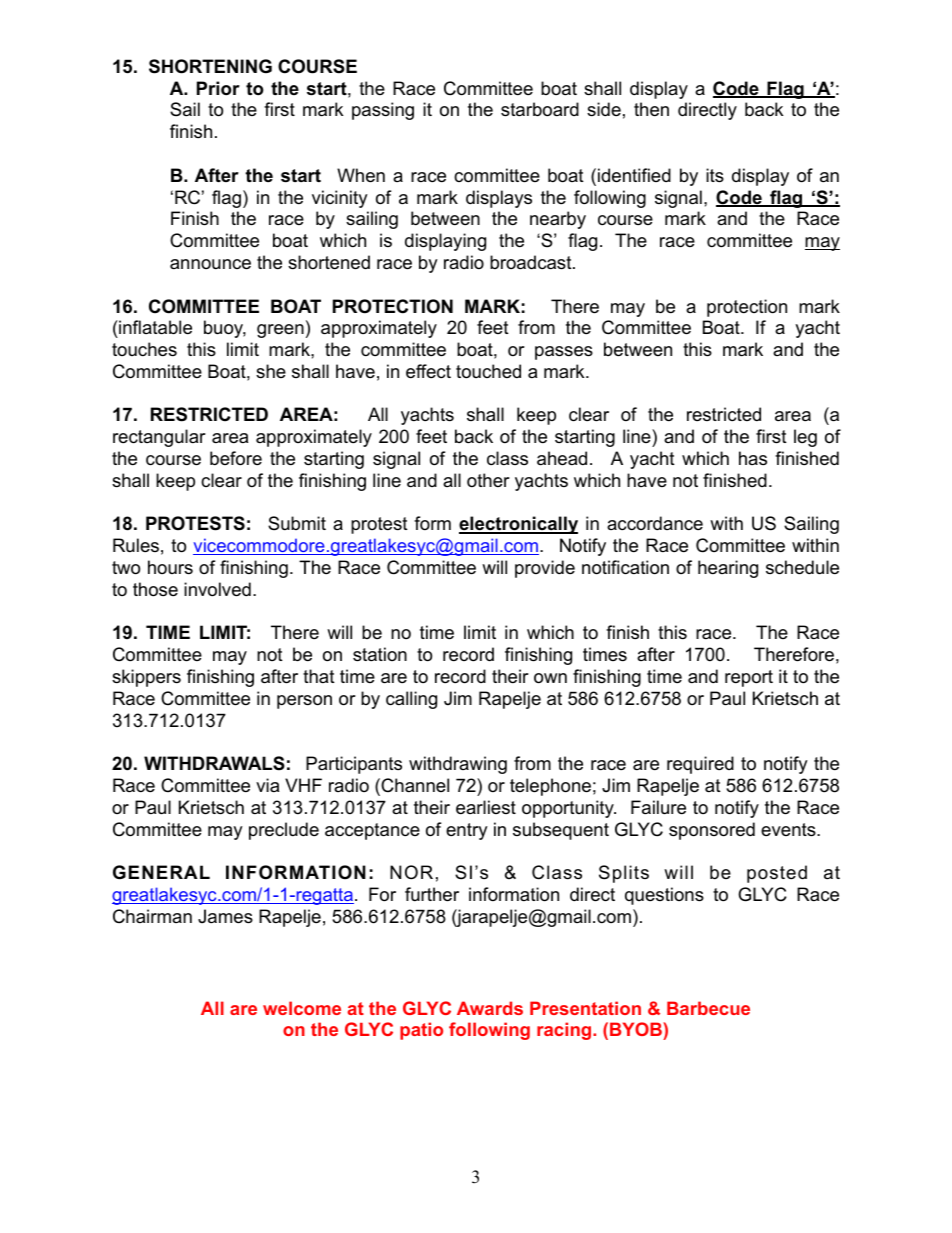  Describe the element at coordinates (302, 1008) in the screenshot. I see `welcome` at that location.
